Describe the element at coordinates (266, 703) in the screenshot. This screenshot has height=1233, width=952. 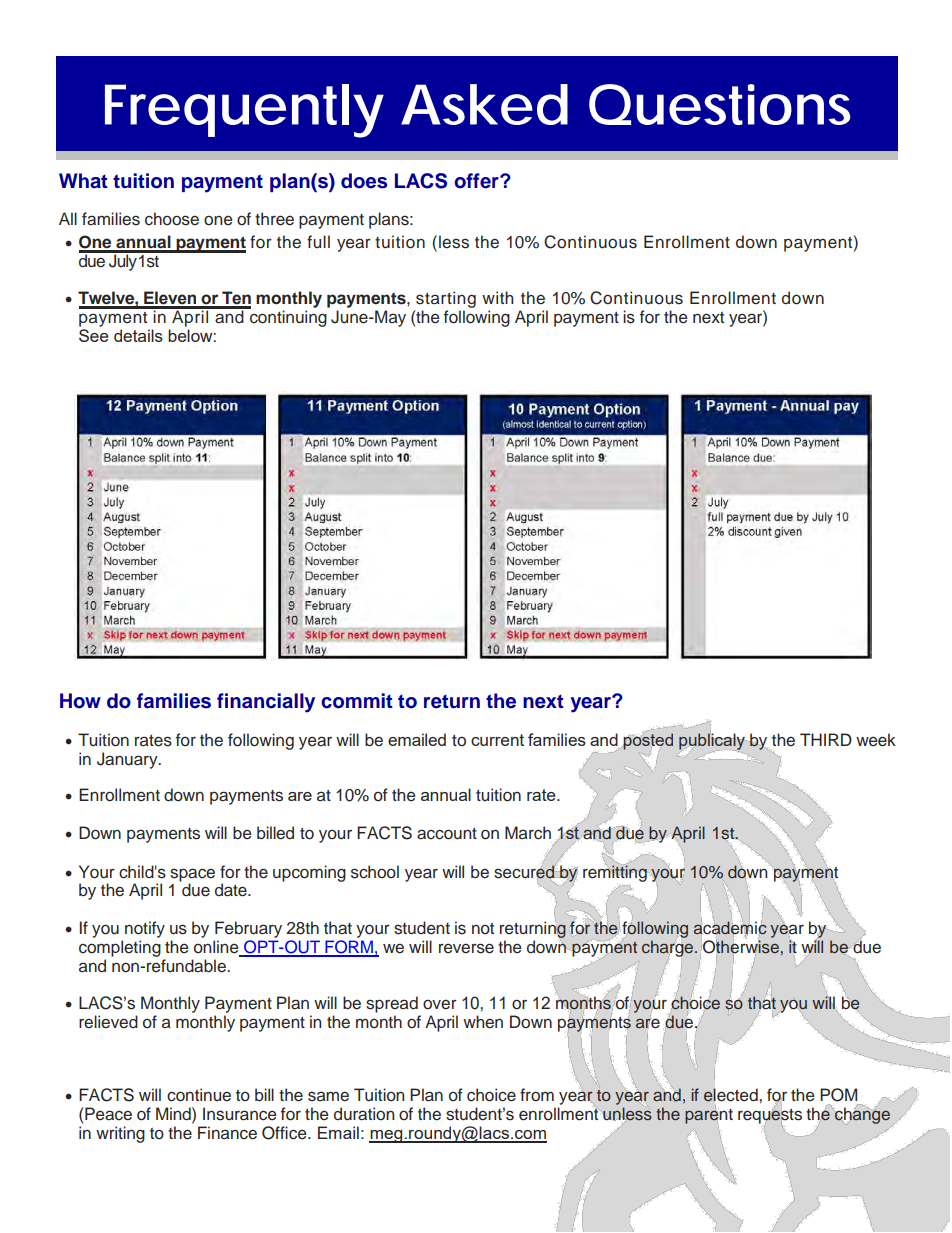
I see `financially` at that location.
